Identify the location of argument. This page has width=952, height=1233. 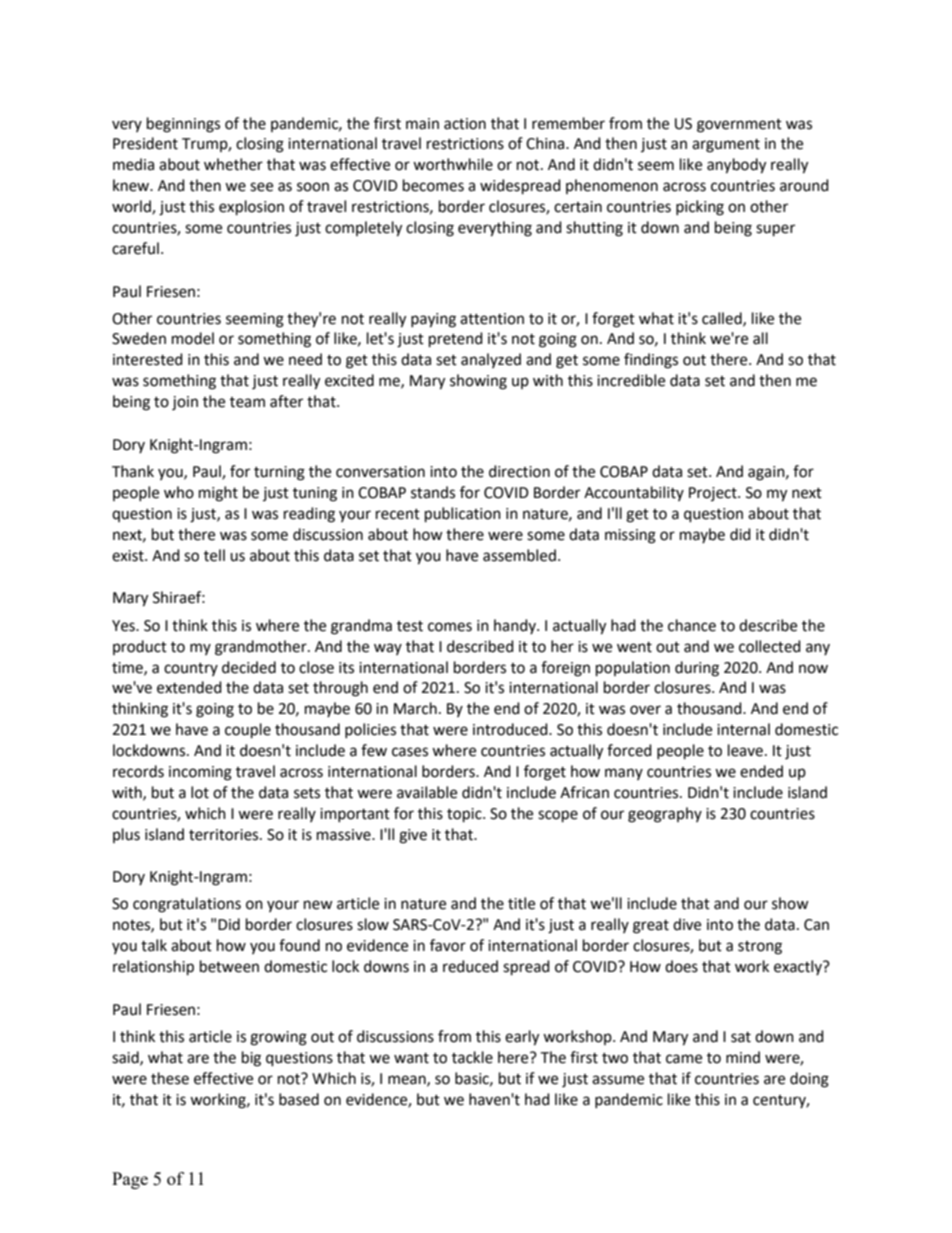
(726, 146).
